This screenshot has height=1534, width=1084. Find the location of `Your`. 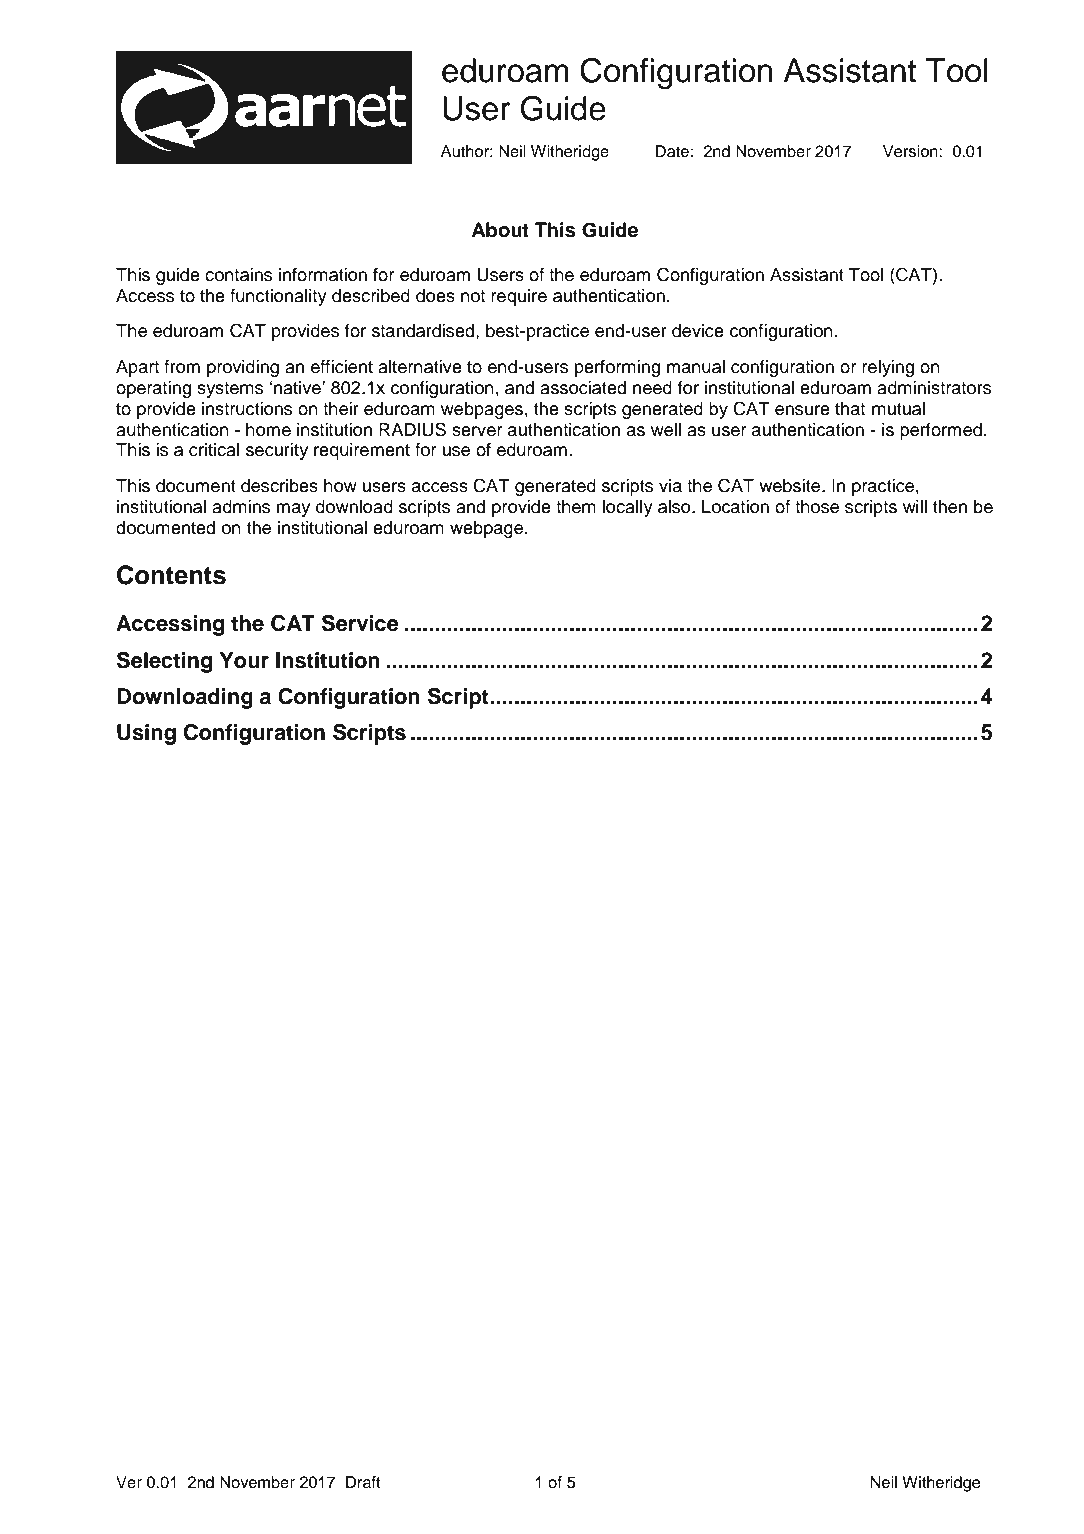

Your is located at coordinates (244, 660).
